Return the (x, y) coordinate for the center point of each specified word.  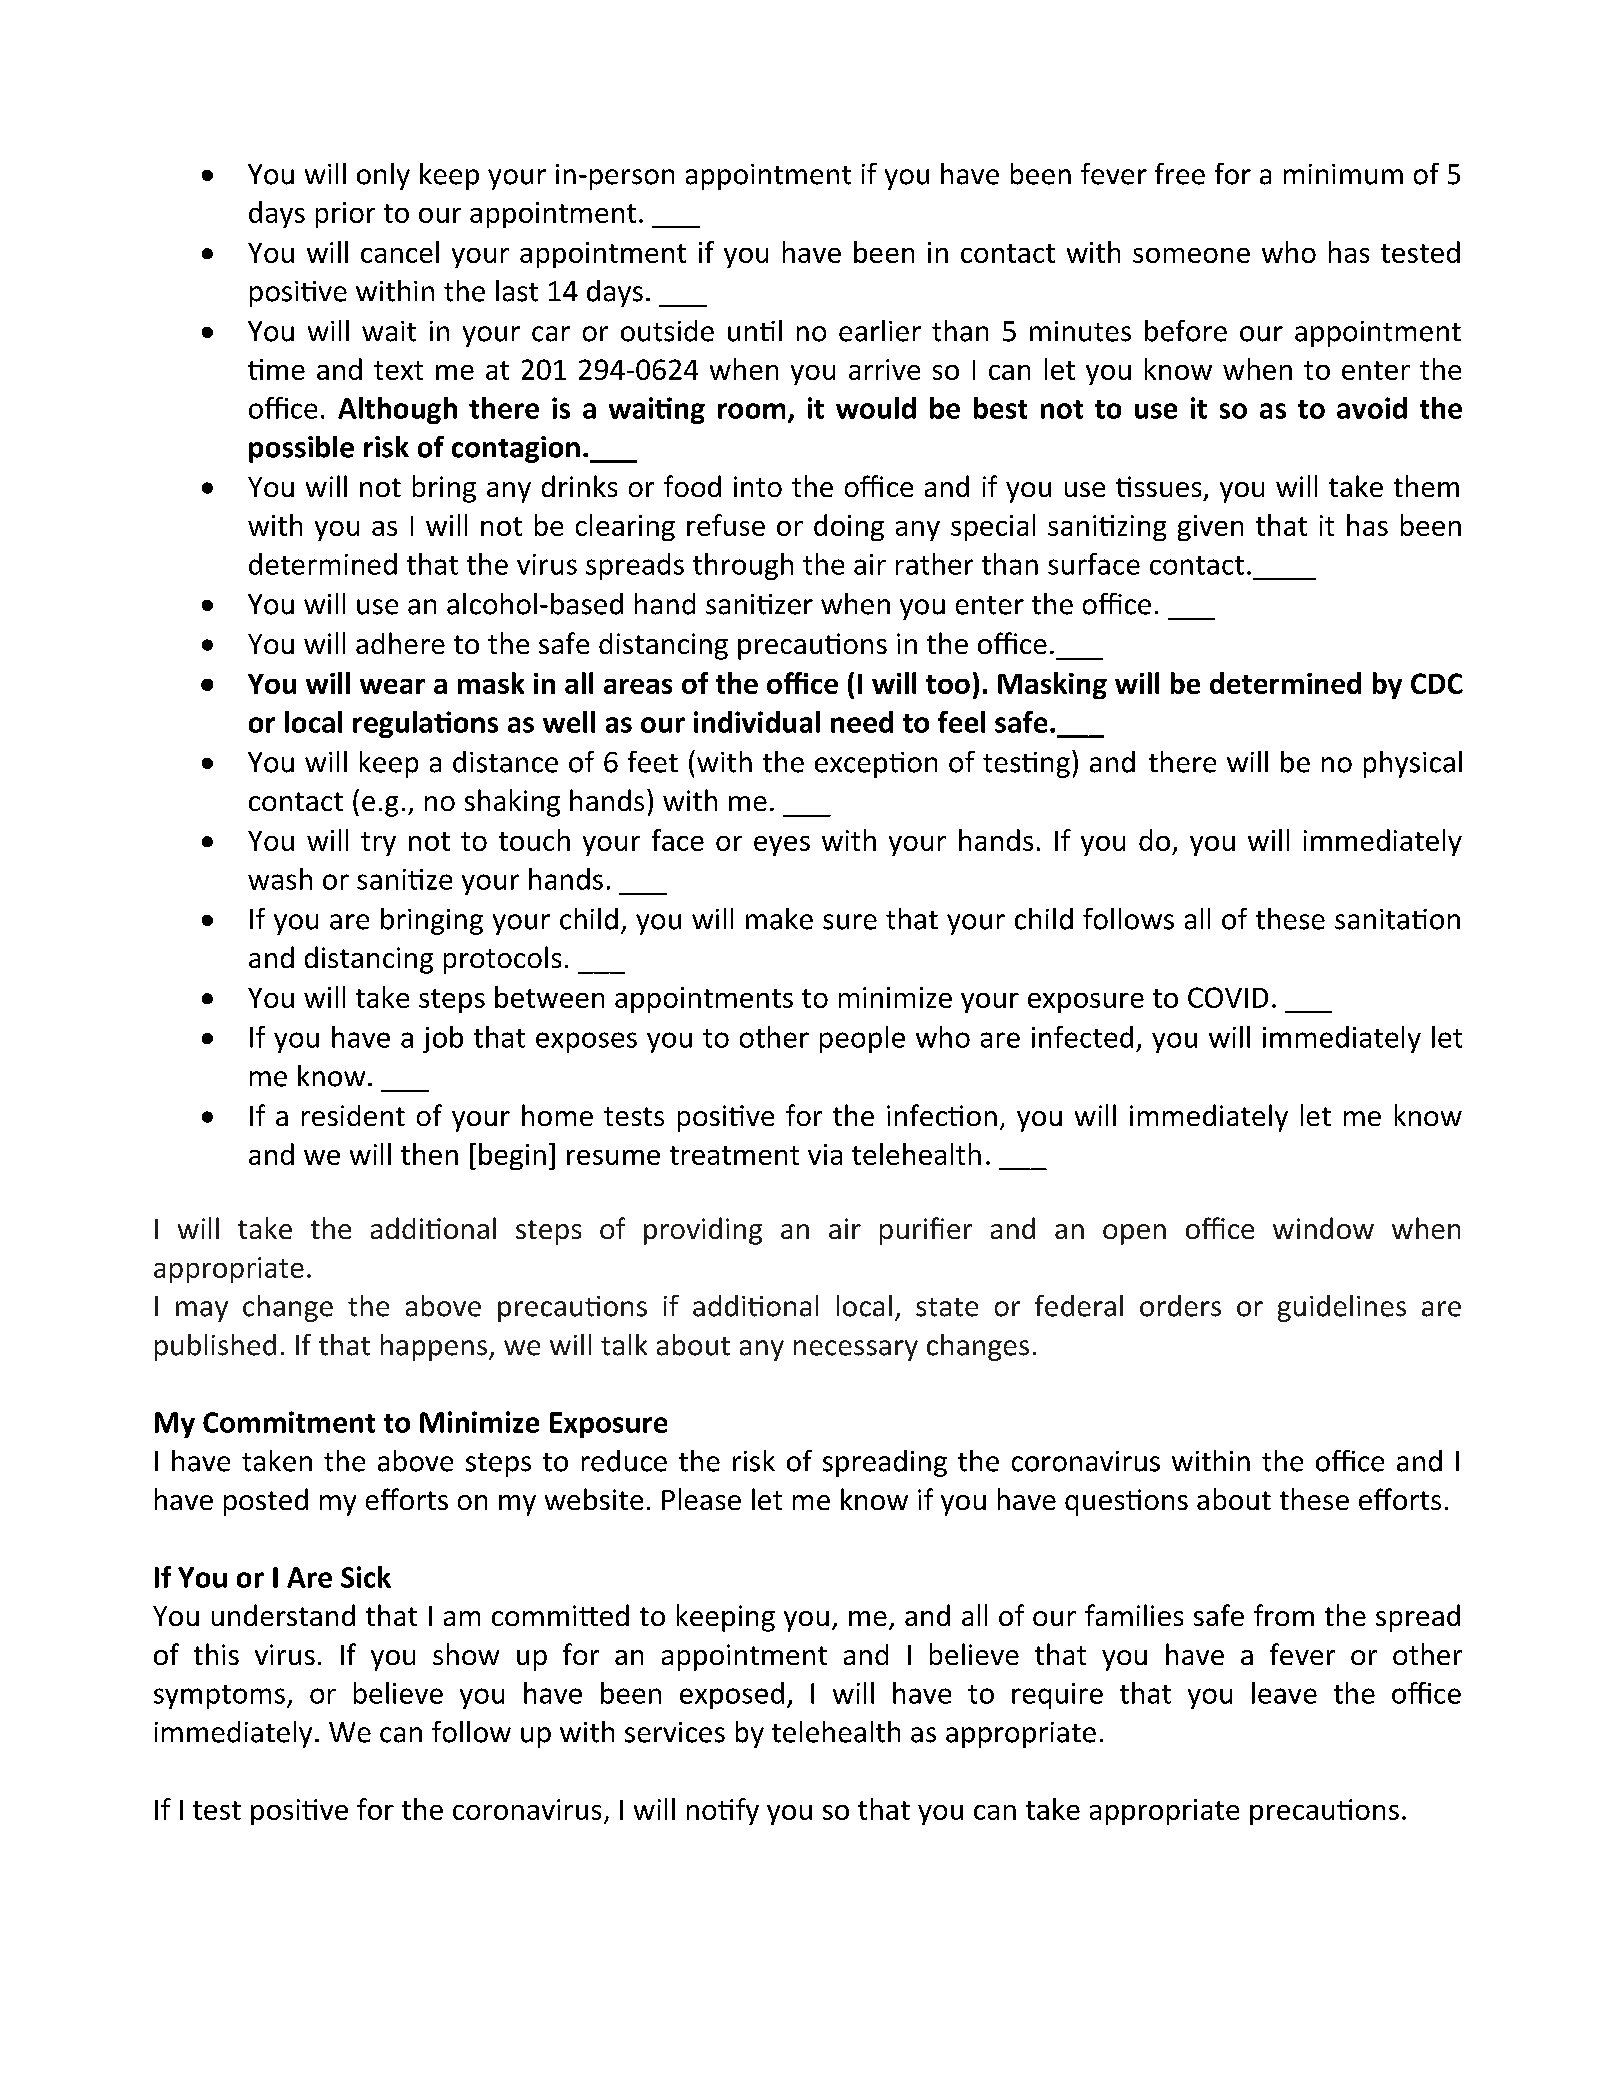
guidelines (1342, 1308)
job (443, 1039)
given (1210, 528)
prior (345, 215)
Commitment (289, 1422)
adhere (400, 643)
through (743, 566)
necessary (856, 1350)
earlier (880, 331)
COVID (1228, 997)
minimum (1343, 174)
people (862, 1039)
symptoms (219, 1697)
